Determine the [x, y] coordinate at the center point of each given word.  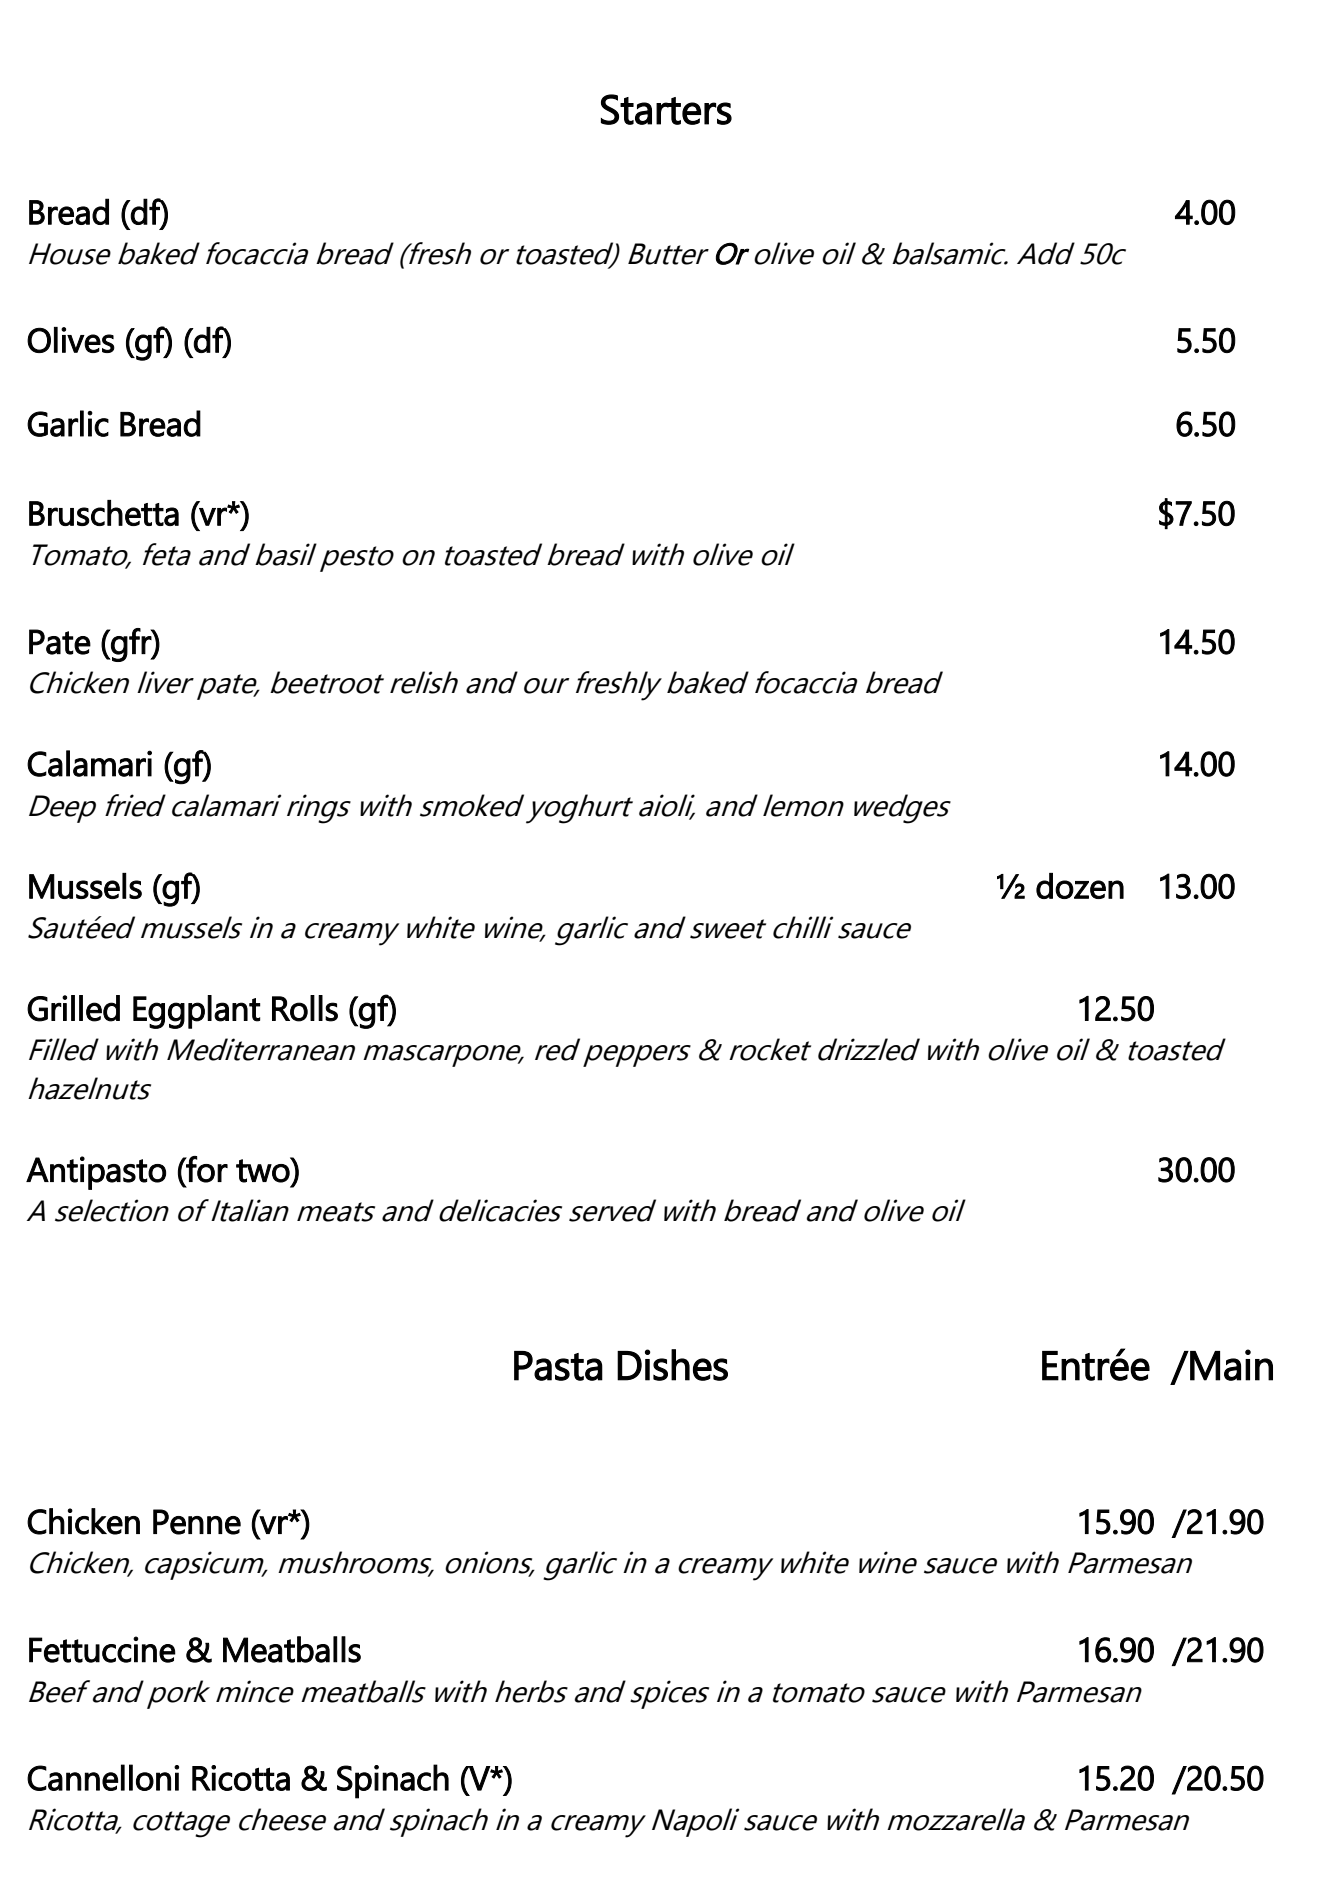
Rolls [305, 1008]
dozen [1080, 886]
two [264, 1170]
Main [1230, 1365]
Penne [197, 1522]
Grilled [73, 1008]
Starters [666, 109]
